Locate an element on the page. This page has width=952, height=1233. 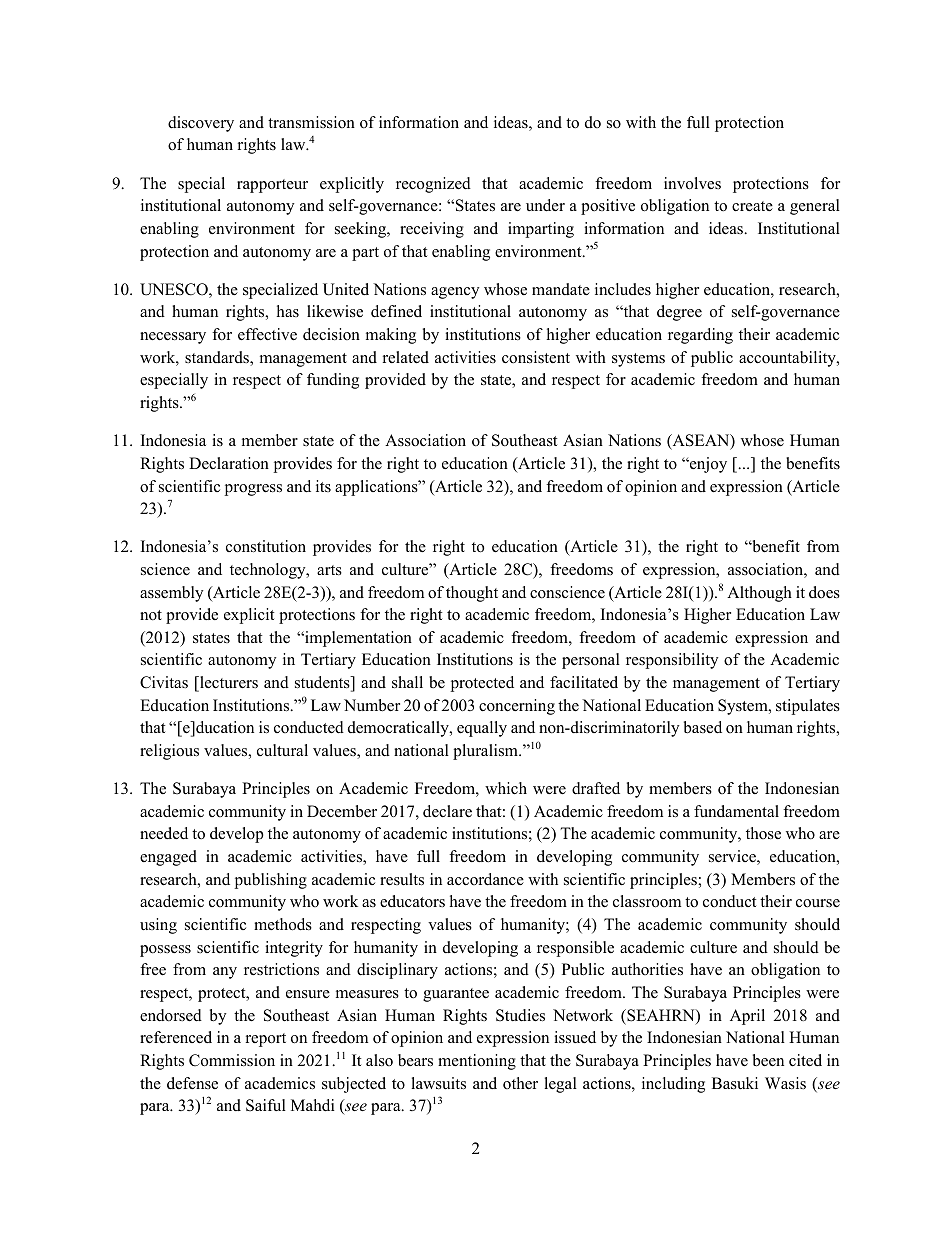
publishing is located at coordinates (270, 881).
